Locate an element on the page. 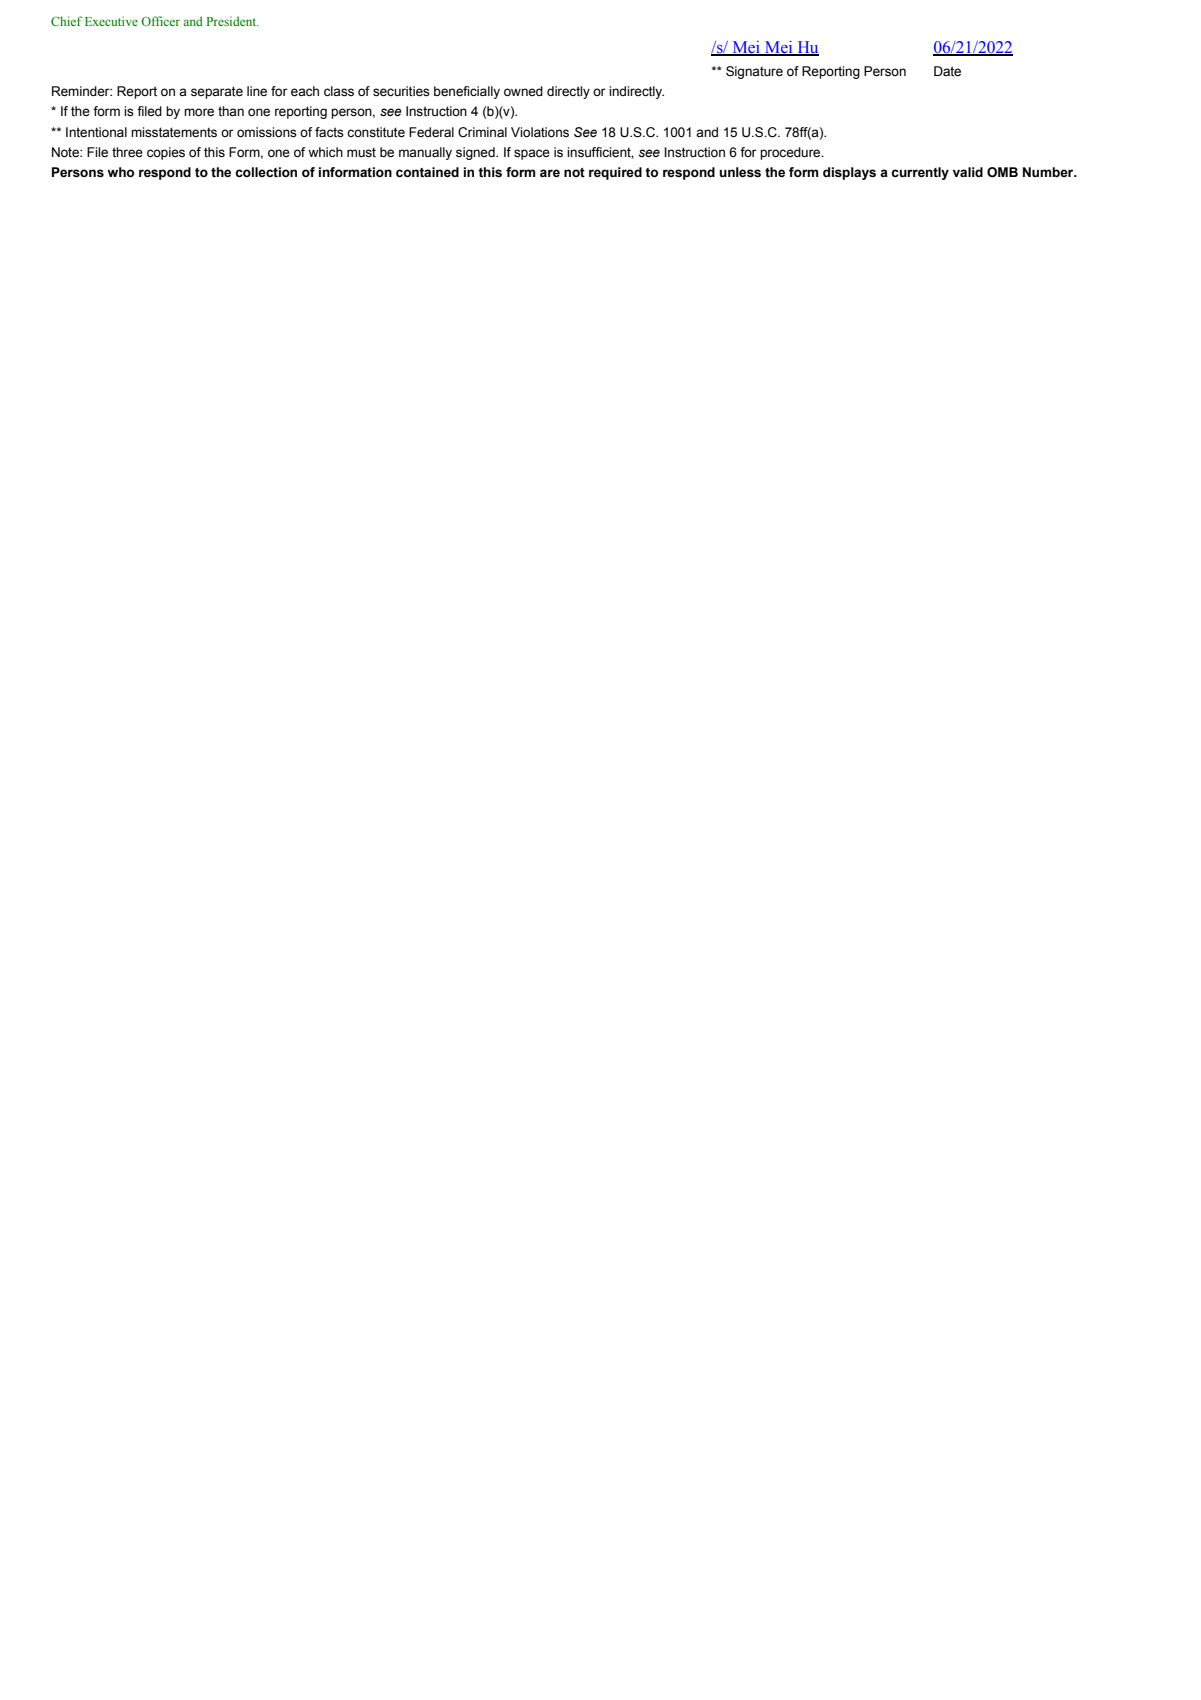  Violations is located at coordinates (540, 132).
